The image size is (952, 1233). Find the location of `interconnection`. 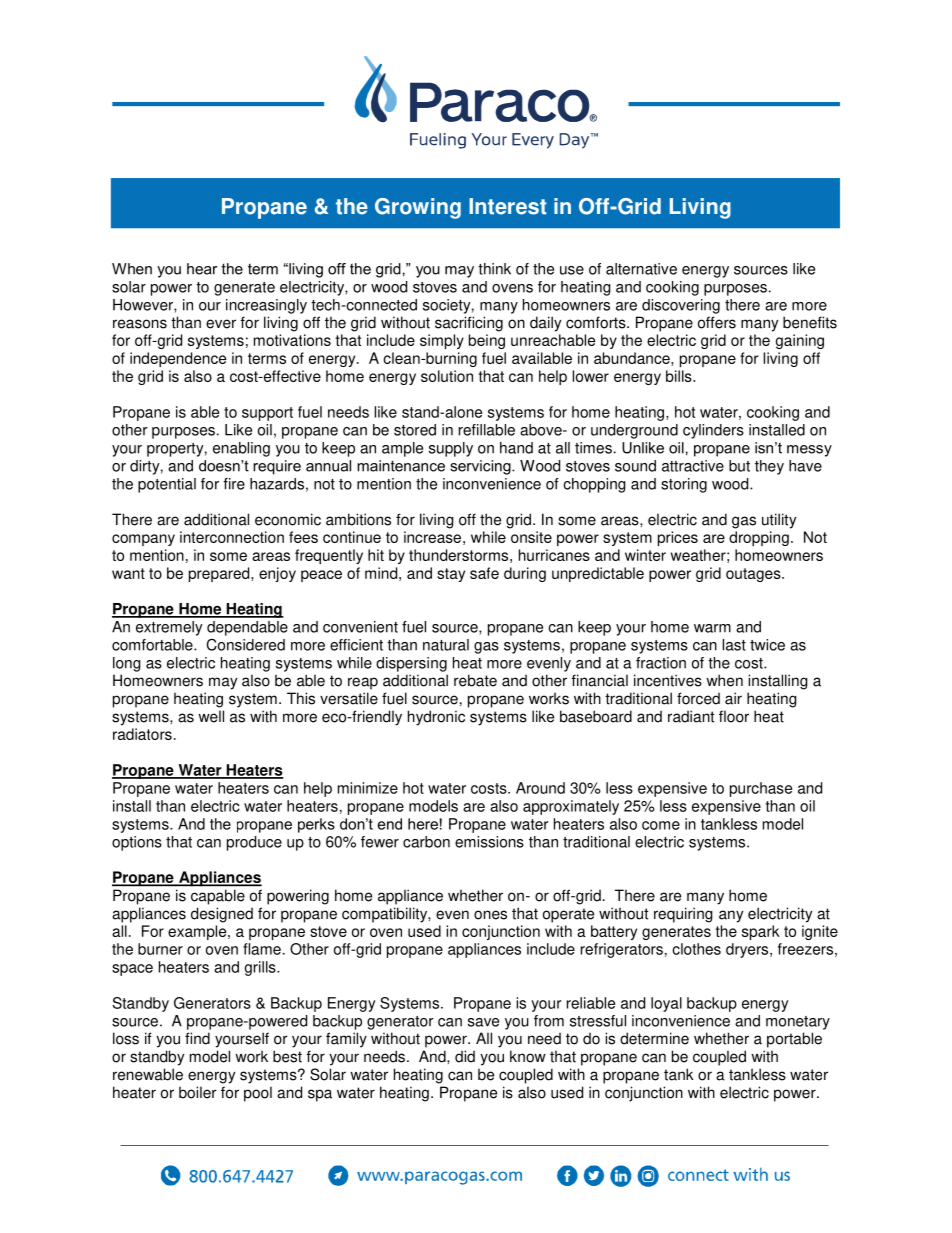

interconnection is located at coordinates (232, 537).
